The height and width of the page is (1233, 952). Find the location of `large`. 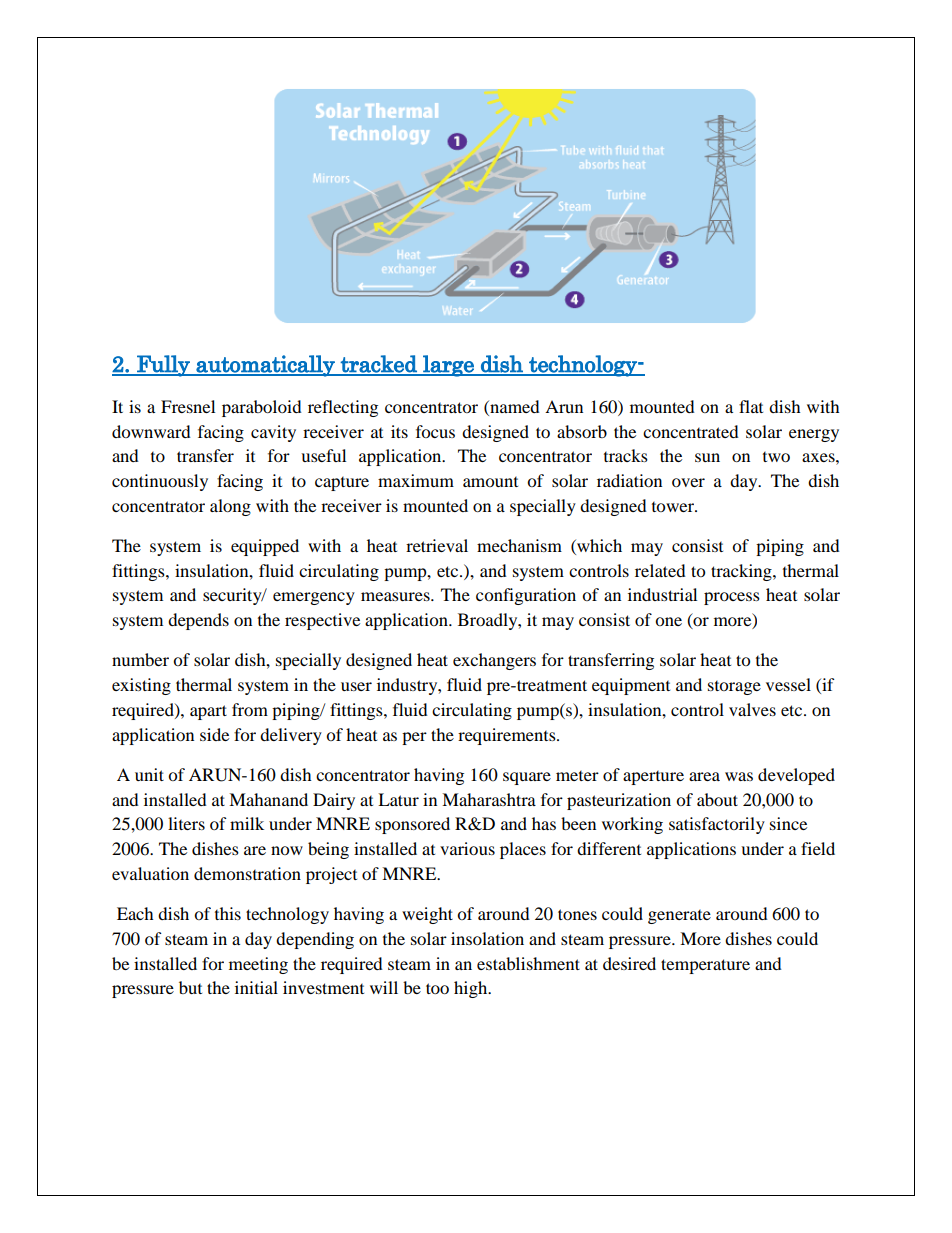

large is located at coordinates (448, 366).
